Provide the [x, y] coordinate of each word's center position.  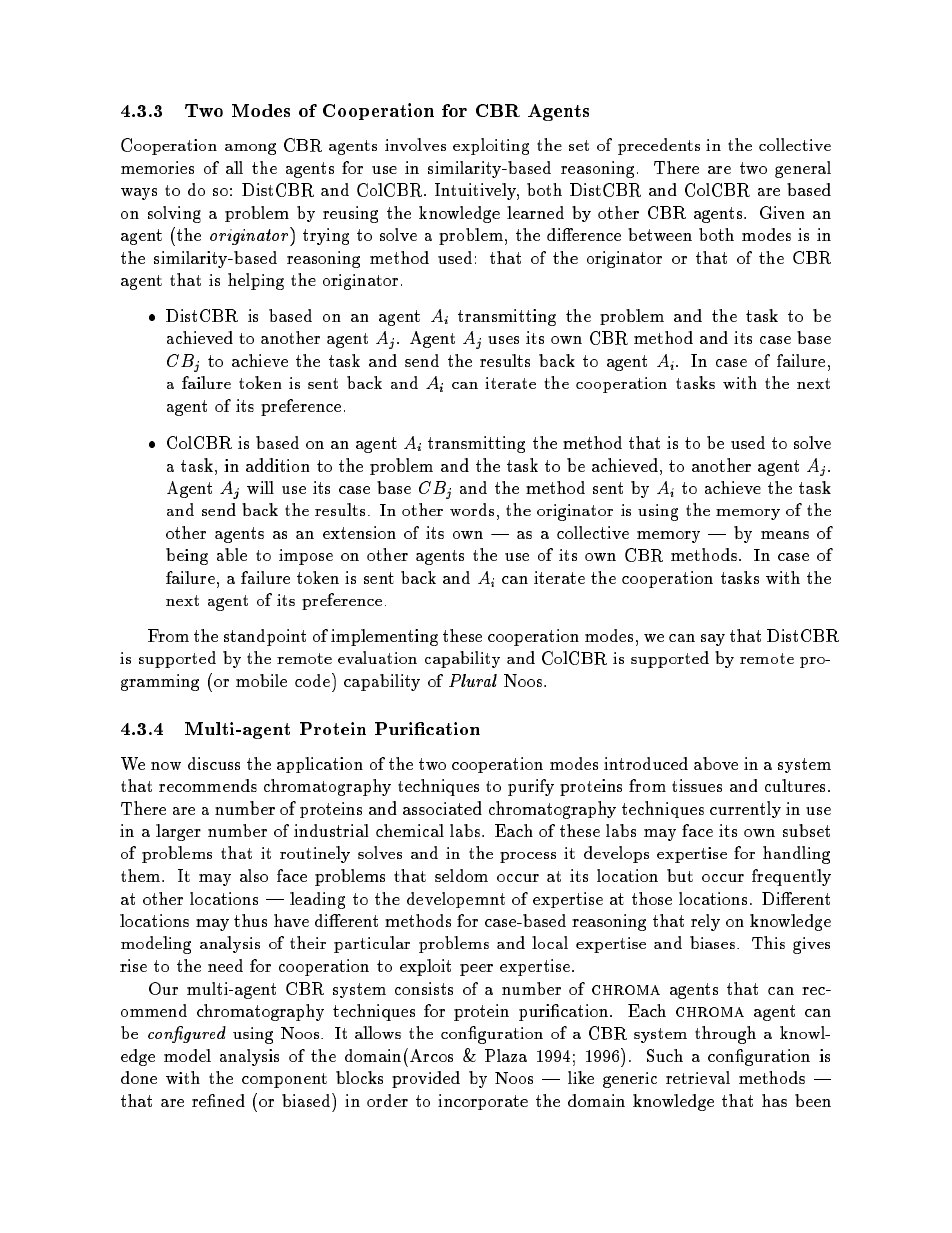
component [284, 1080]
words [472, 509]
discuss [214, 763]
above [716, 763]
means [785, 535]
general [803, 169]
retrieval [698, 1077]
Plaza [506, 1055]
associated [442, 808]
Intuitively [476, 191]
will [260, 487]
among [250, 149]
